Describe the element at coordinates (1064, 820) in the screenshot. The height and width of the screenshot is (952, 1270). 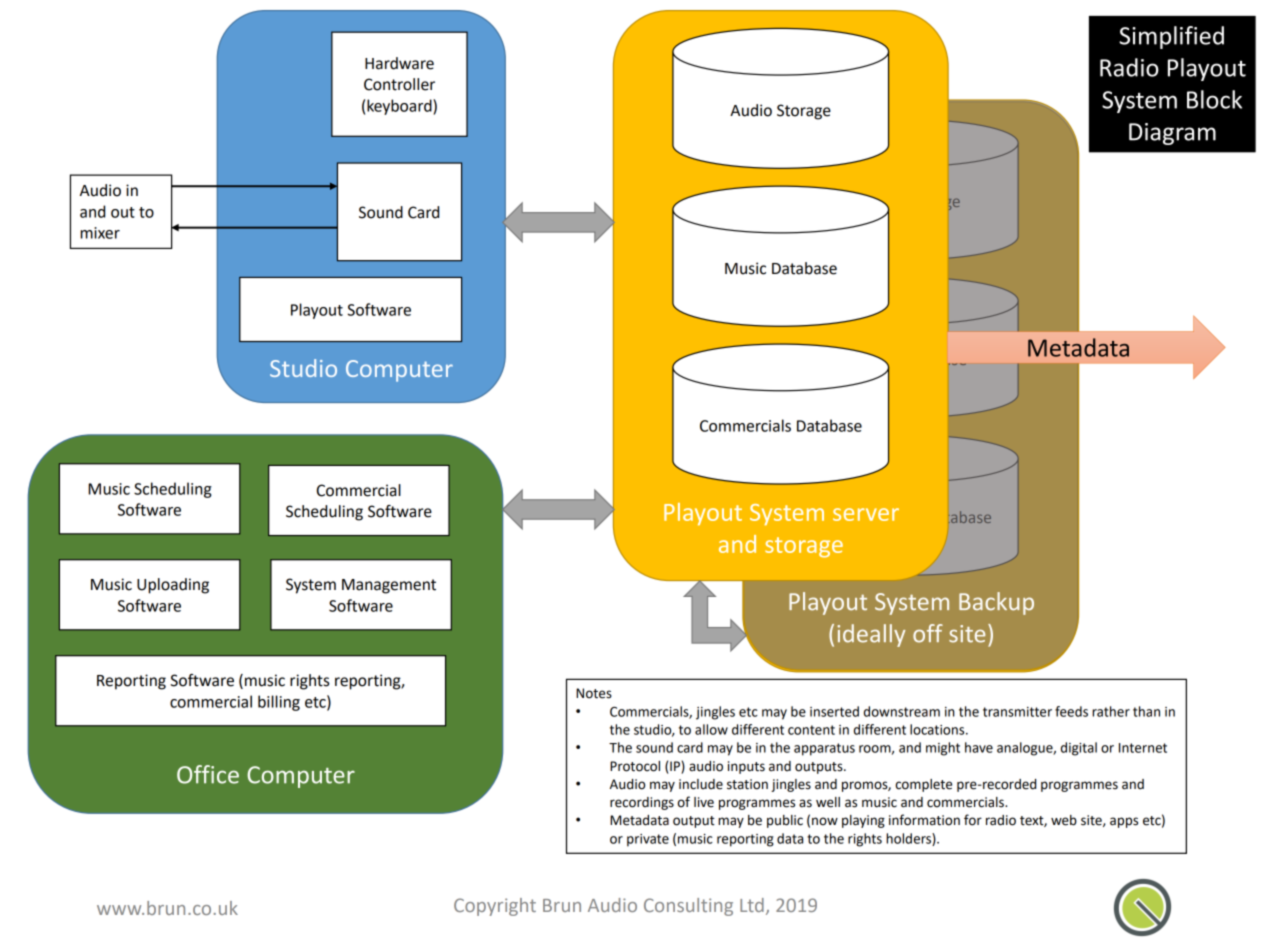
I see `web` at that location.
